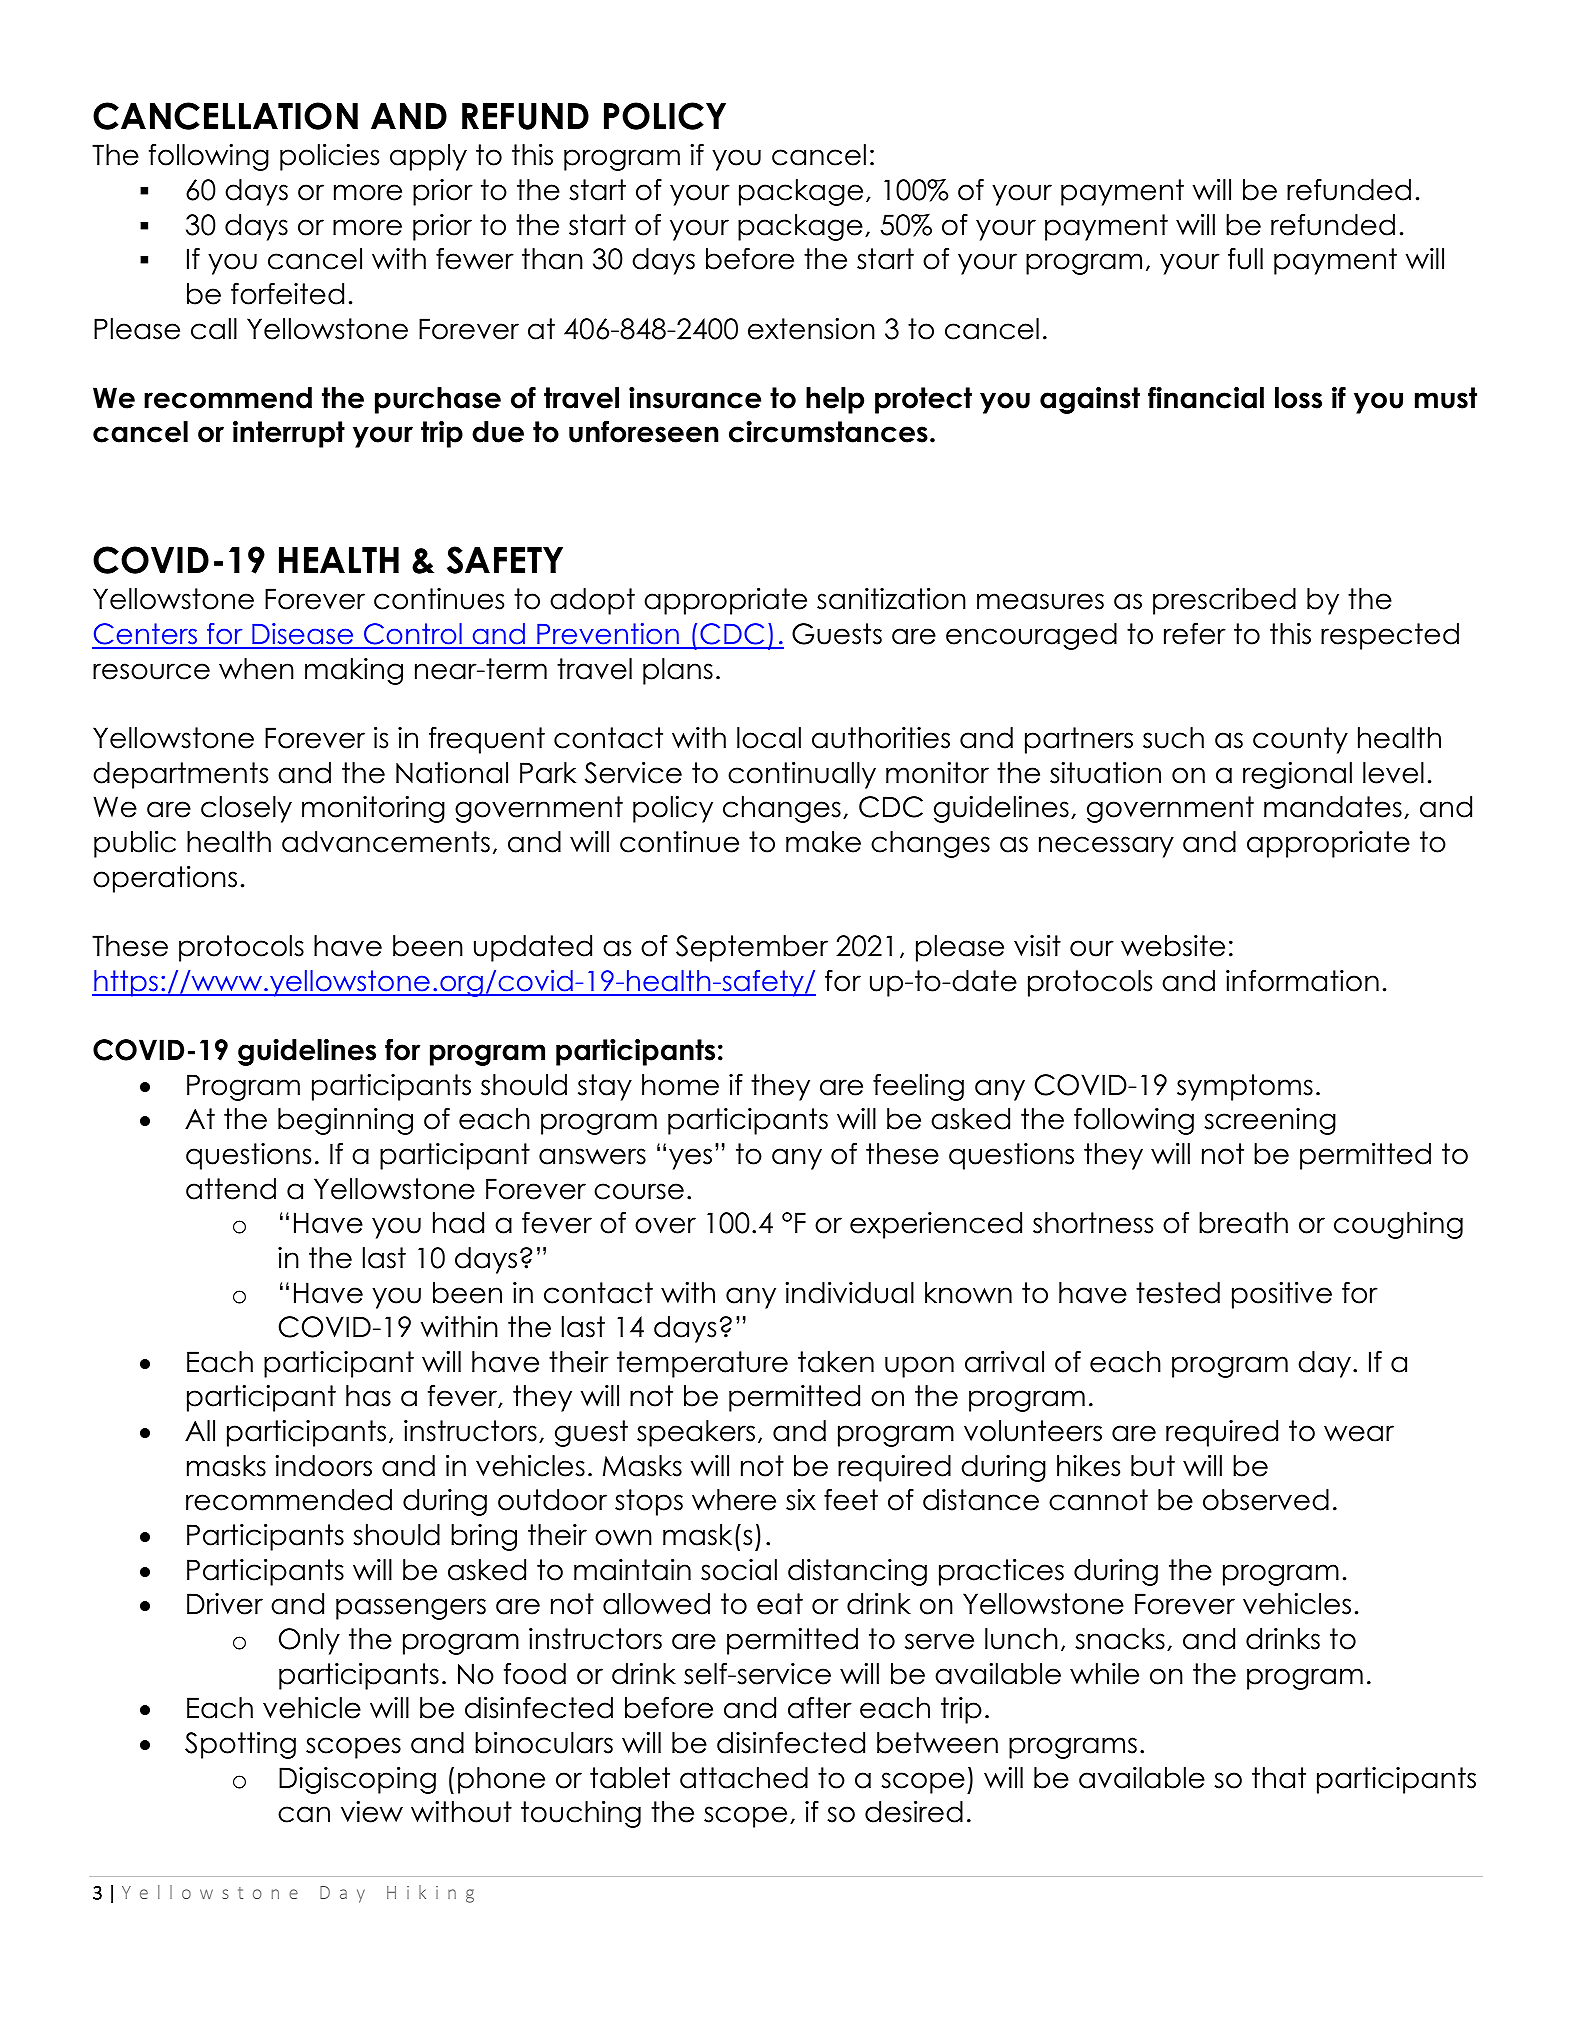  Describe the element at coordinates (811, 329) in the screenshot. I see `extension` at that location.
